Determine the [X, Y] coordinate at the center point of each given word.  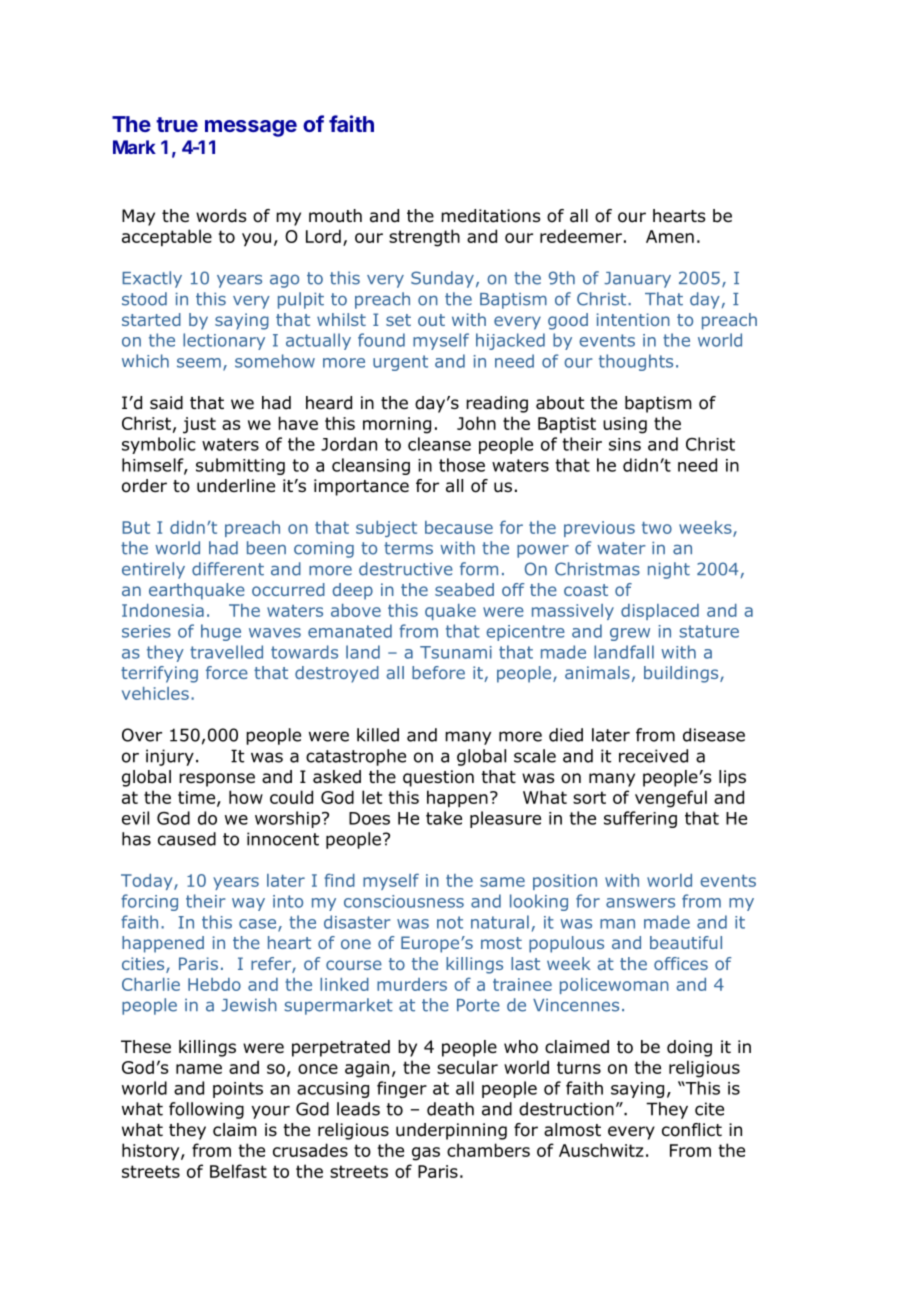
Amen [670, 236]
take [444, 818]
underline [236, 486]
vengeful [671, 799]
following [206, 1110]
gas [426, 1154]
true [177, 124]
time [196, 797]
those [462, 465]
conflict [692, 1130]
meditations [491, 216]
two [657, 528]
